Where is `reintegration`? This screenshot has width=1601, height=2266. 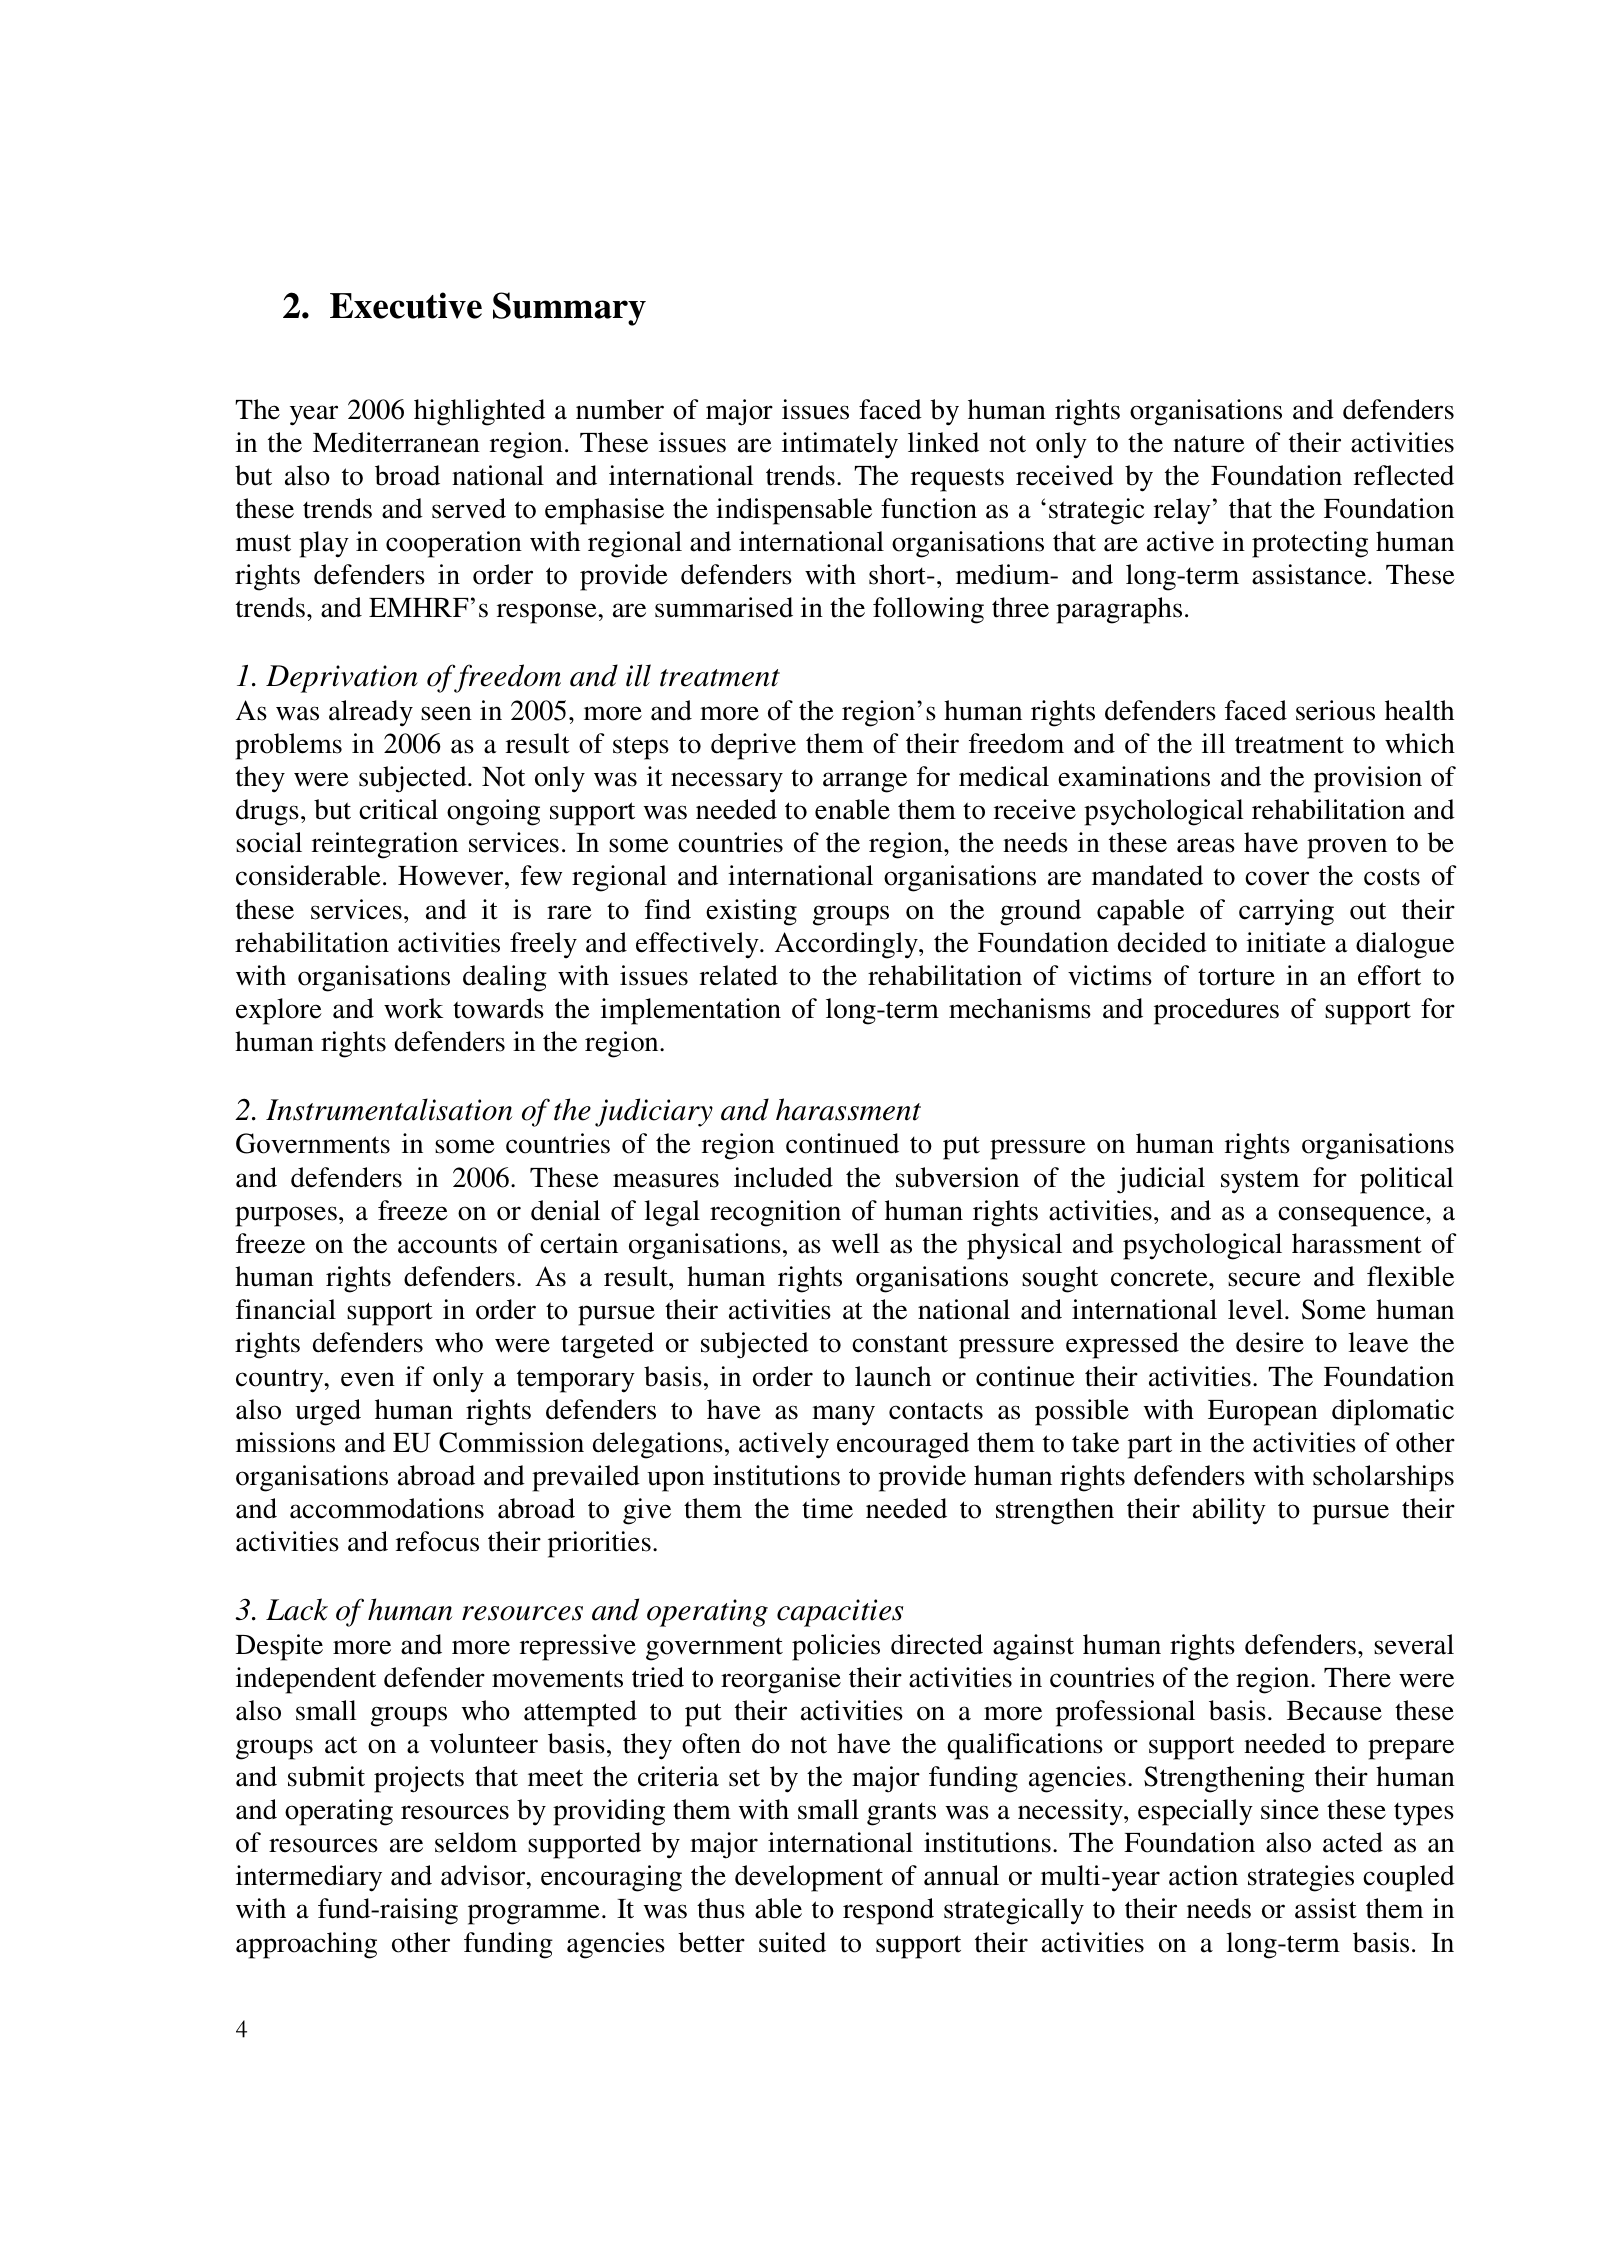
reintegration is located at coordinates (385, 845).
